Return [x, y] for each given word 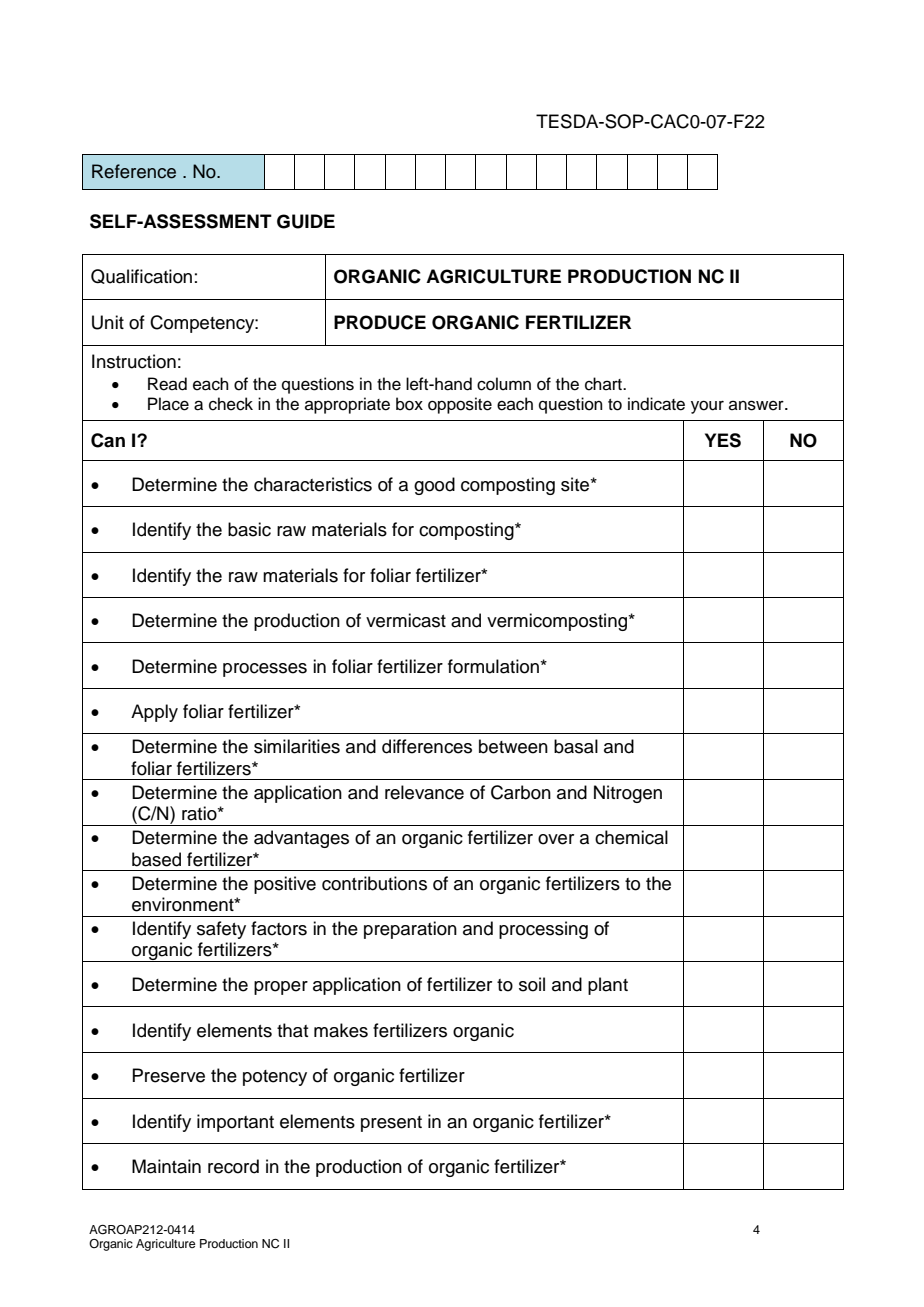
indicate [656, 404]
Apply [154, 713]
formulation [493, 666]
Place [168, 404]
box [409, 404]
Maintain [166, 1166]
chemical [631, 837]
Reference [134, 171]
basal [576, 746]
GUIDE [306, 221]
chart [604, 384]
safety [221, 930]
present [391, 1124]
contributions [374, 883]
